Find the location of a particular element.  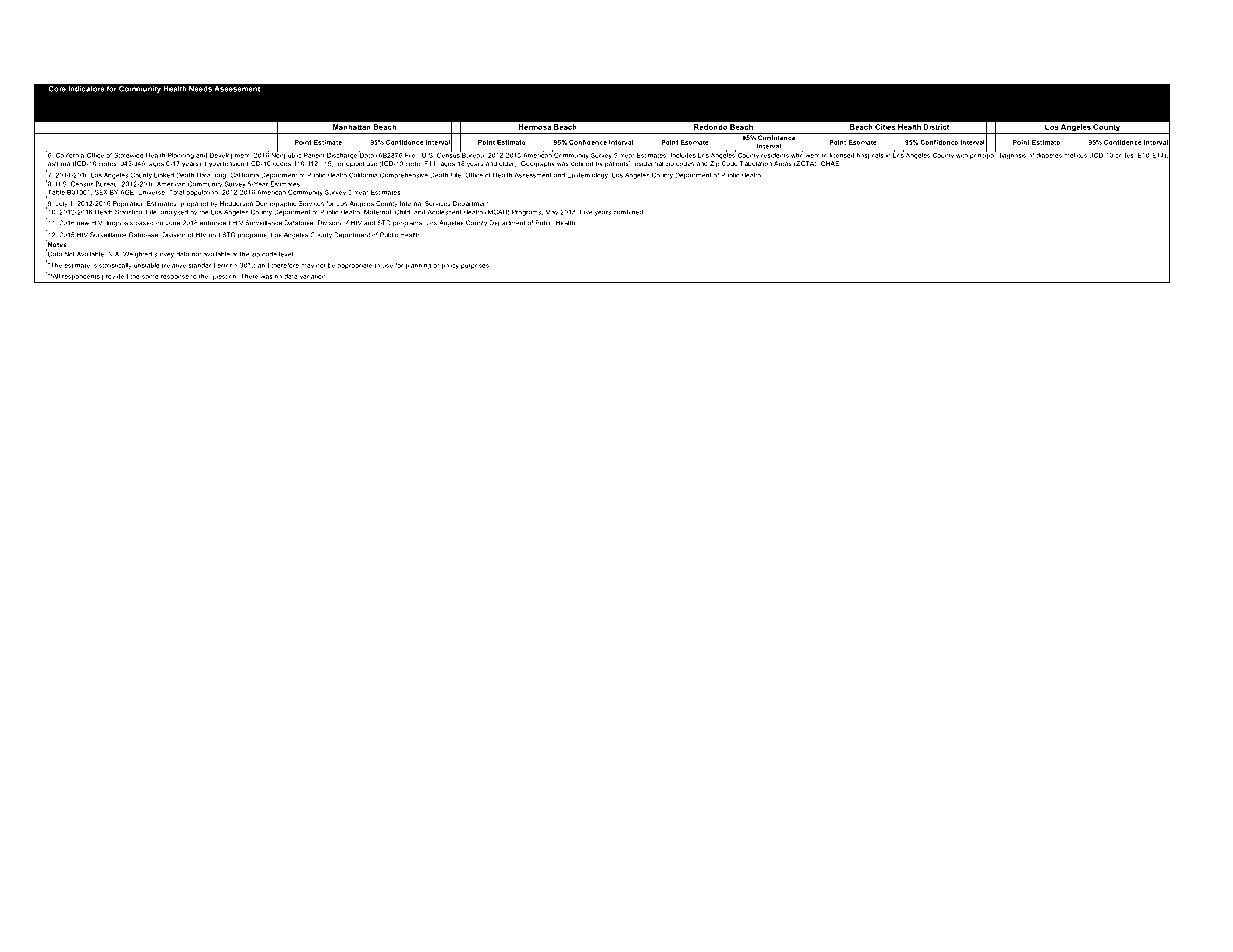

with is located at coordinates (962, 154).
